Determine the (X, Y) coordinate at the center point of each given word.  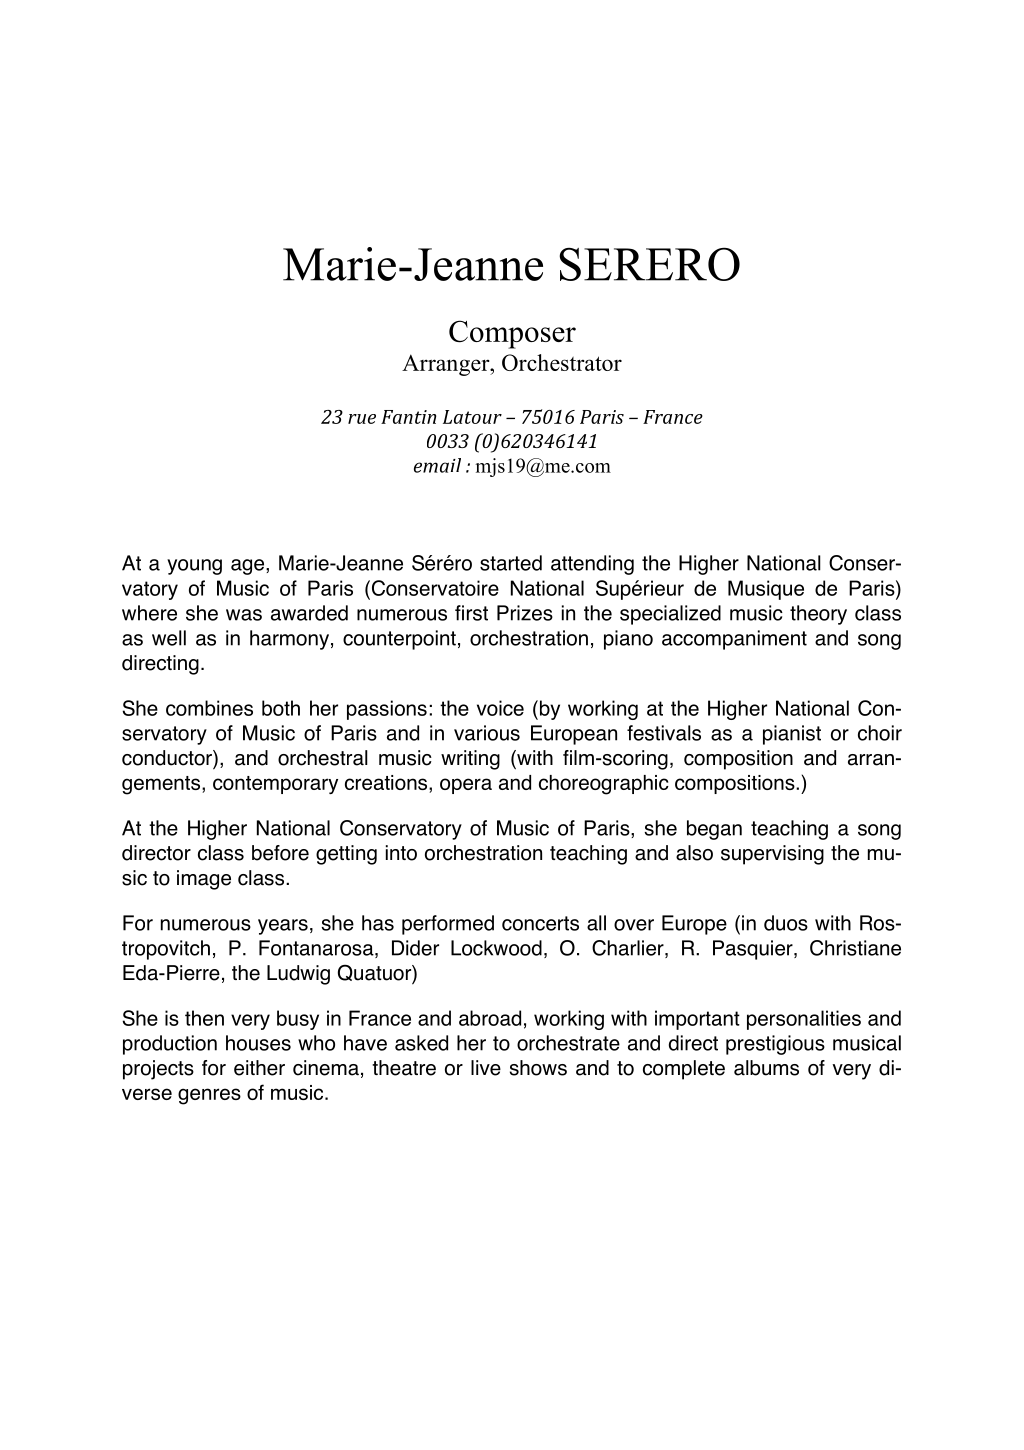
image (204, 880)
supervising (772, 855)
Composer (512, 334)
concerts (540, 923)
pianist (792, 735)
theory (818, 615)
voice (500, 708)
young (194, 567)
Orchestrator (562, 362)
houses (258, 1043)
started (511, 563)
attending (592, 565)
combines (209, 708)
